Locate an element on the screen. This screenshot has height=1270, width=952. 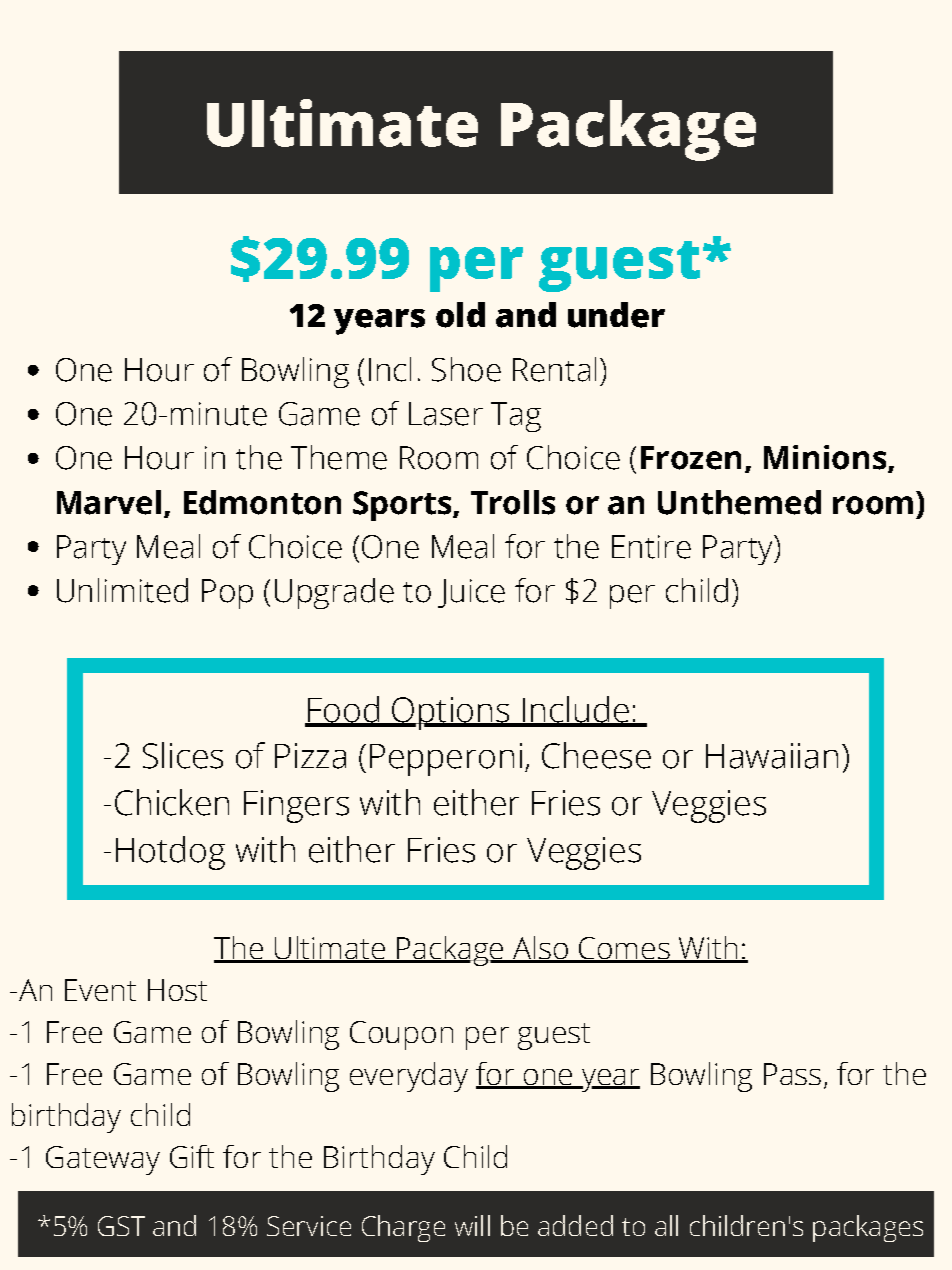
Host is located at coordinates (177, 990).
